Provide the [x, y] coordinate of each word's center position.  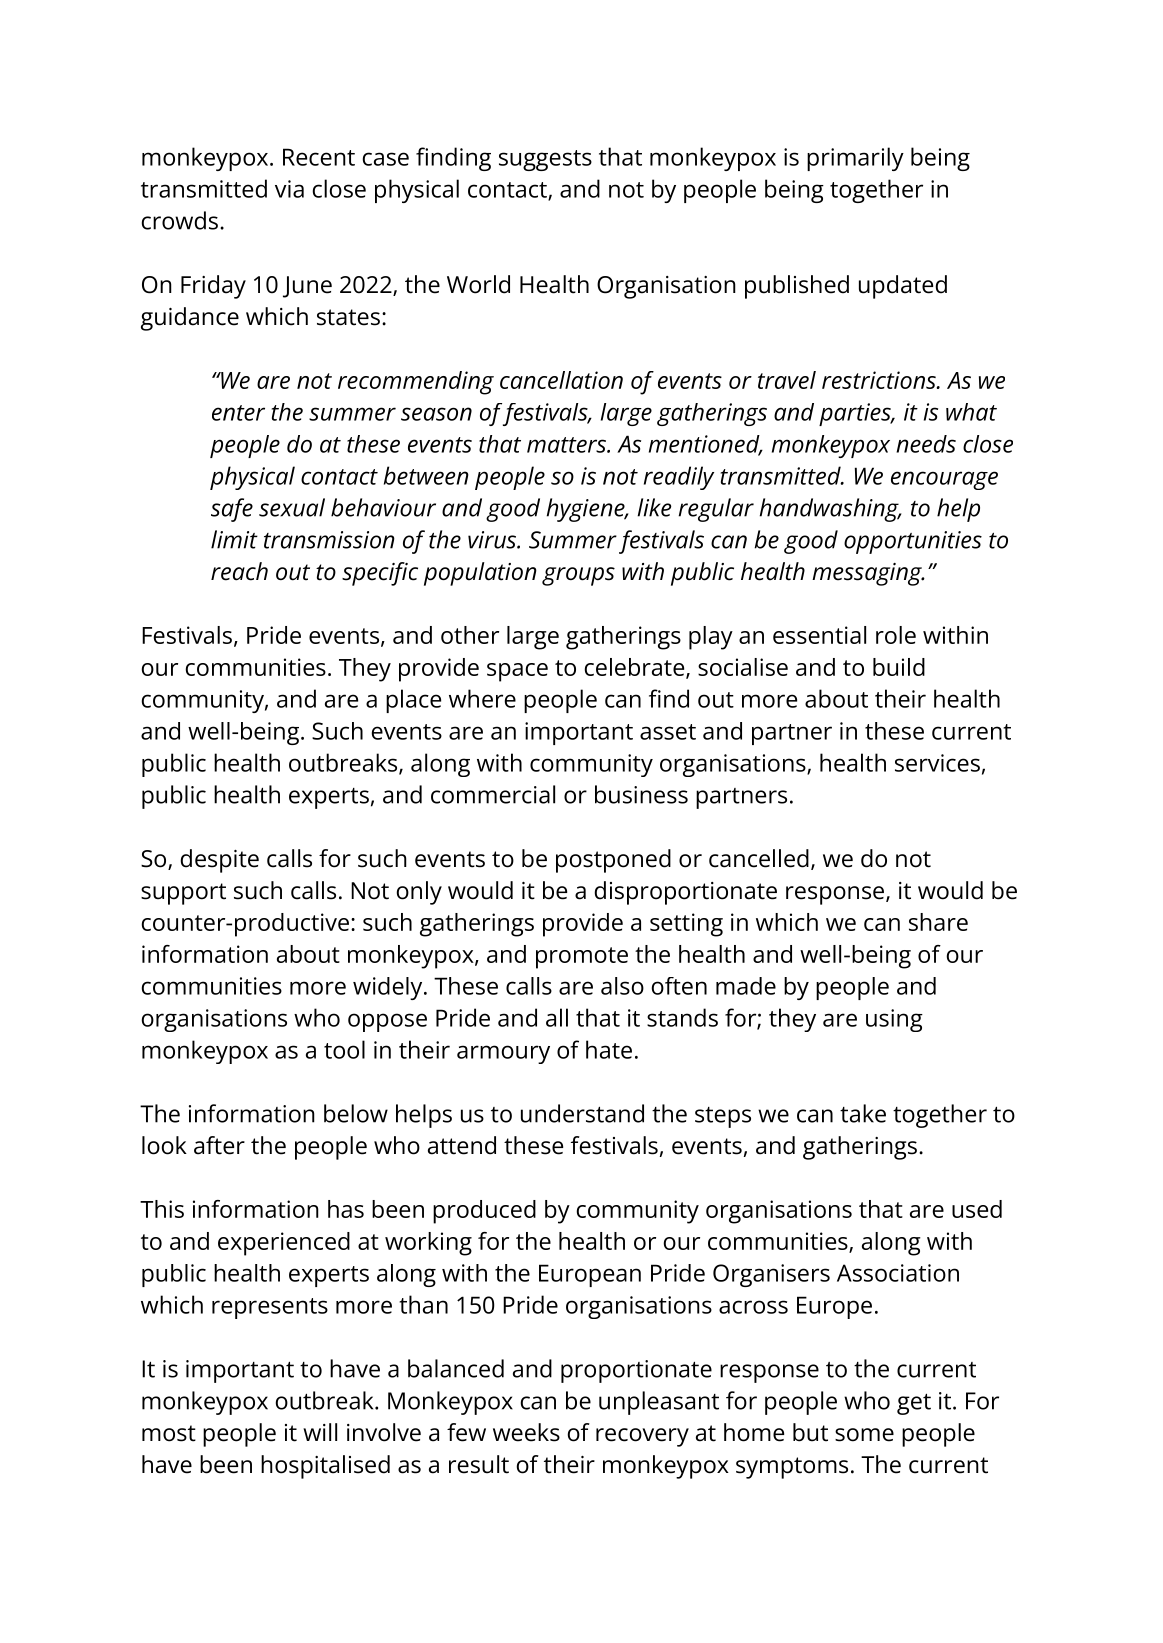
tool [344, 1049]
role [896, 635]
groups [578, 576]
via [289, 189]
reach [239, 571]
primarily [855, 159]
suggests [545, 160]
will [320, 1432]
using [894, 1020]
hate [609, 1049]
